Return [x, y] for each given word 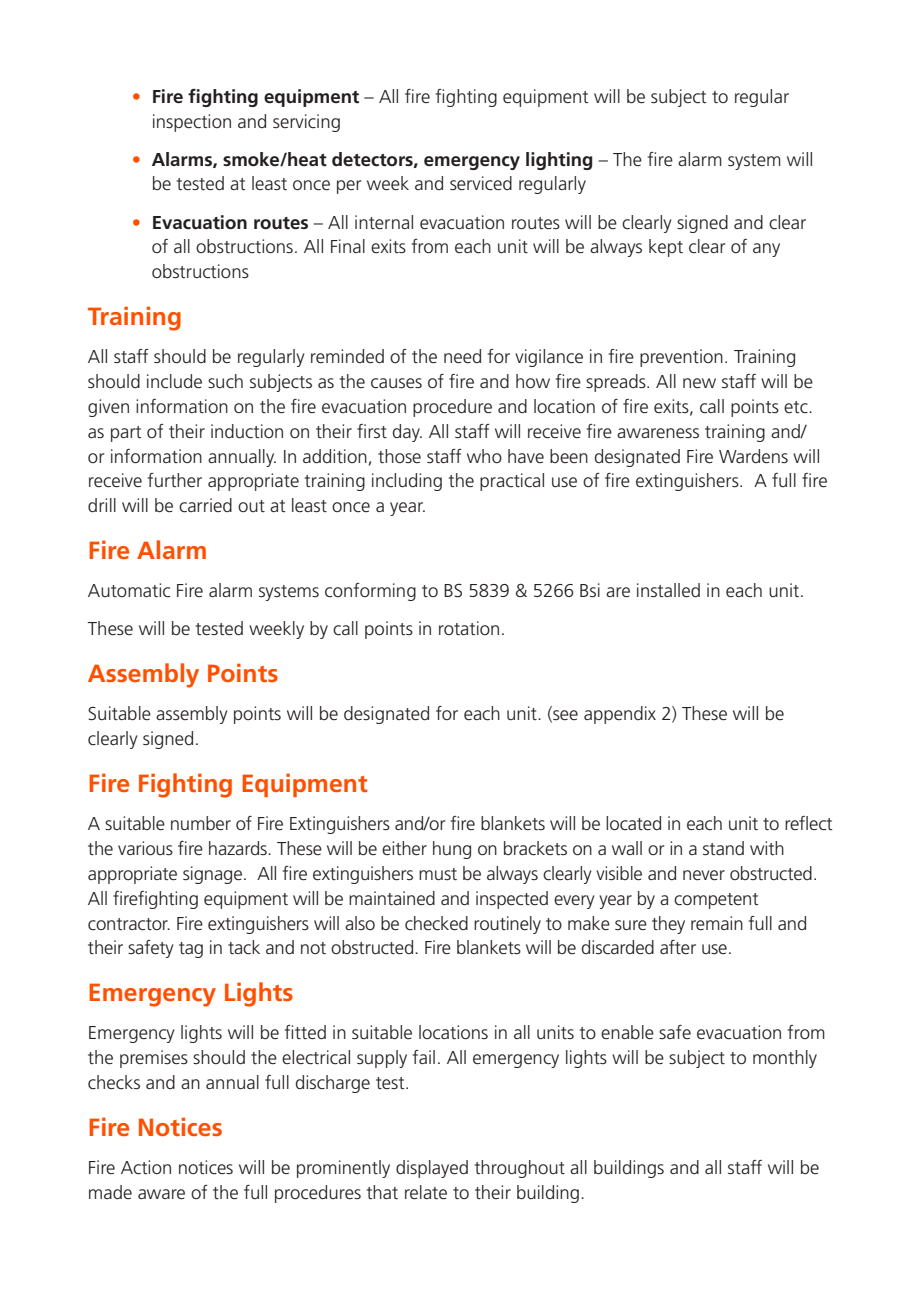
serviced [481, 183]
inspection [192, 123]
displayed [432, 1169]
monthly [785, 1059]
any [766, 250]
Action [146, 1167]
